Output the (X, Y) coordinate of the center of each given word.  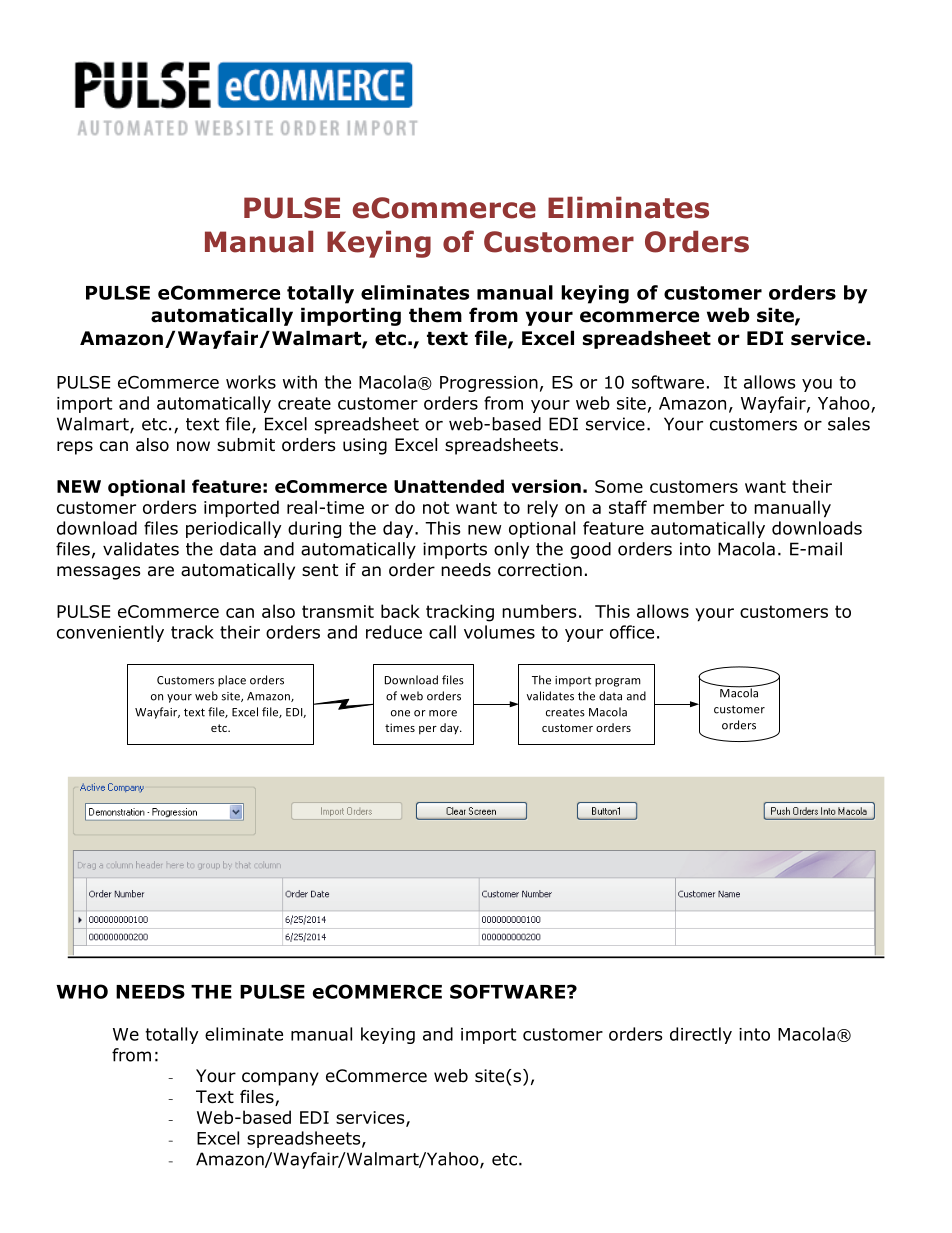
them (435, 315)
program (618, 682)
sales (849, 424)
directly (701, 1035)
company (280, 1079)
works (251, 382)
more (443, 713)
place (232, 681)
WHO (82, 991)
